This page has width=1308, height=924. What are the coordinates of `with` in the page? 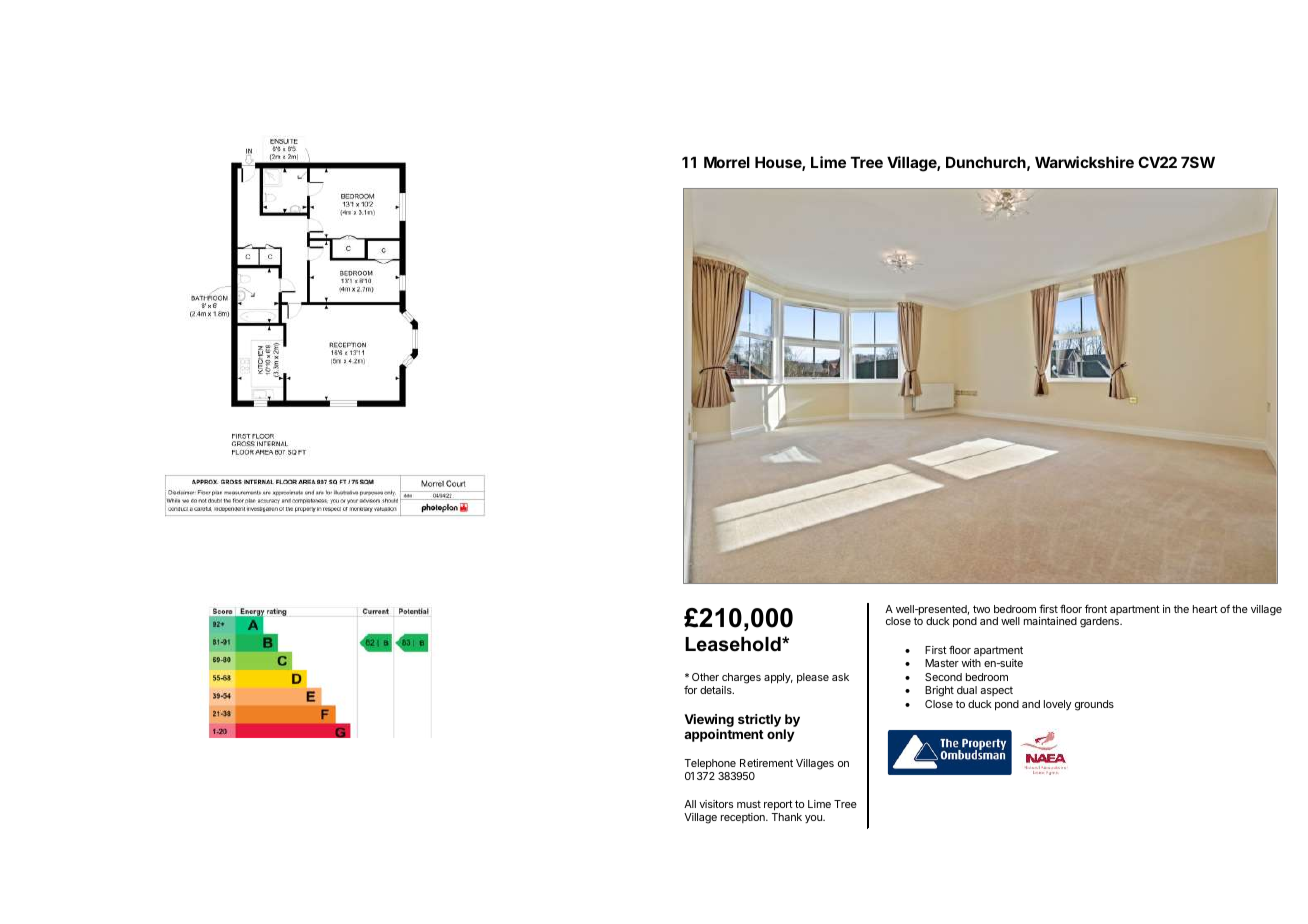 It's located at (971, 663).
